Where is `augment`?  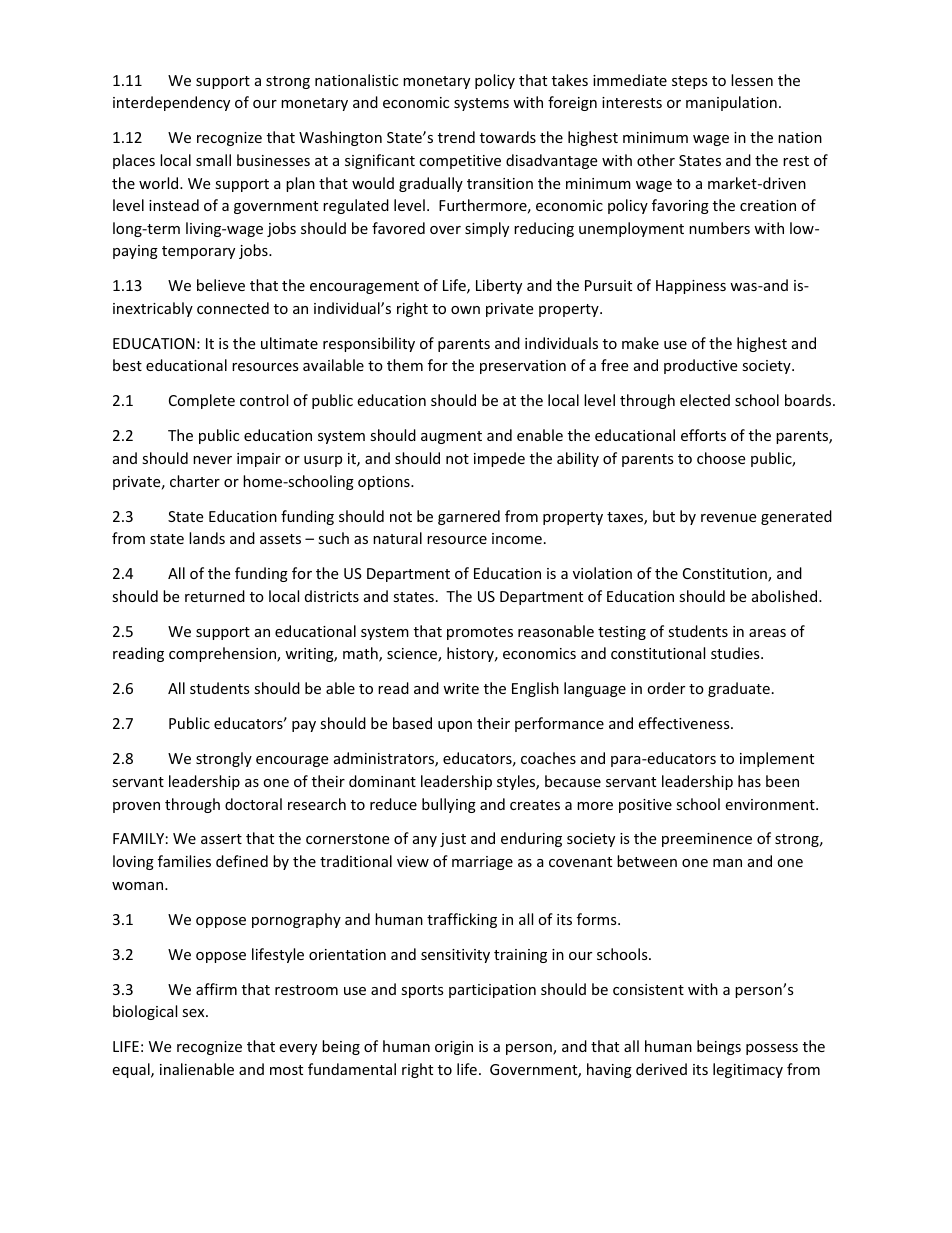 augment is located at coordinates (451, 437).
